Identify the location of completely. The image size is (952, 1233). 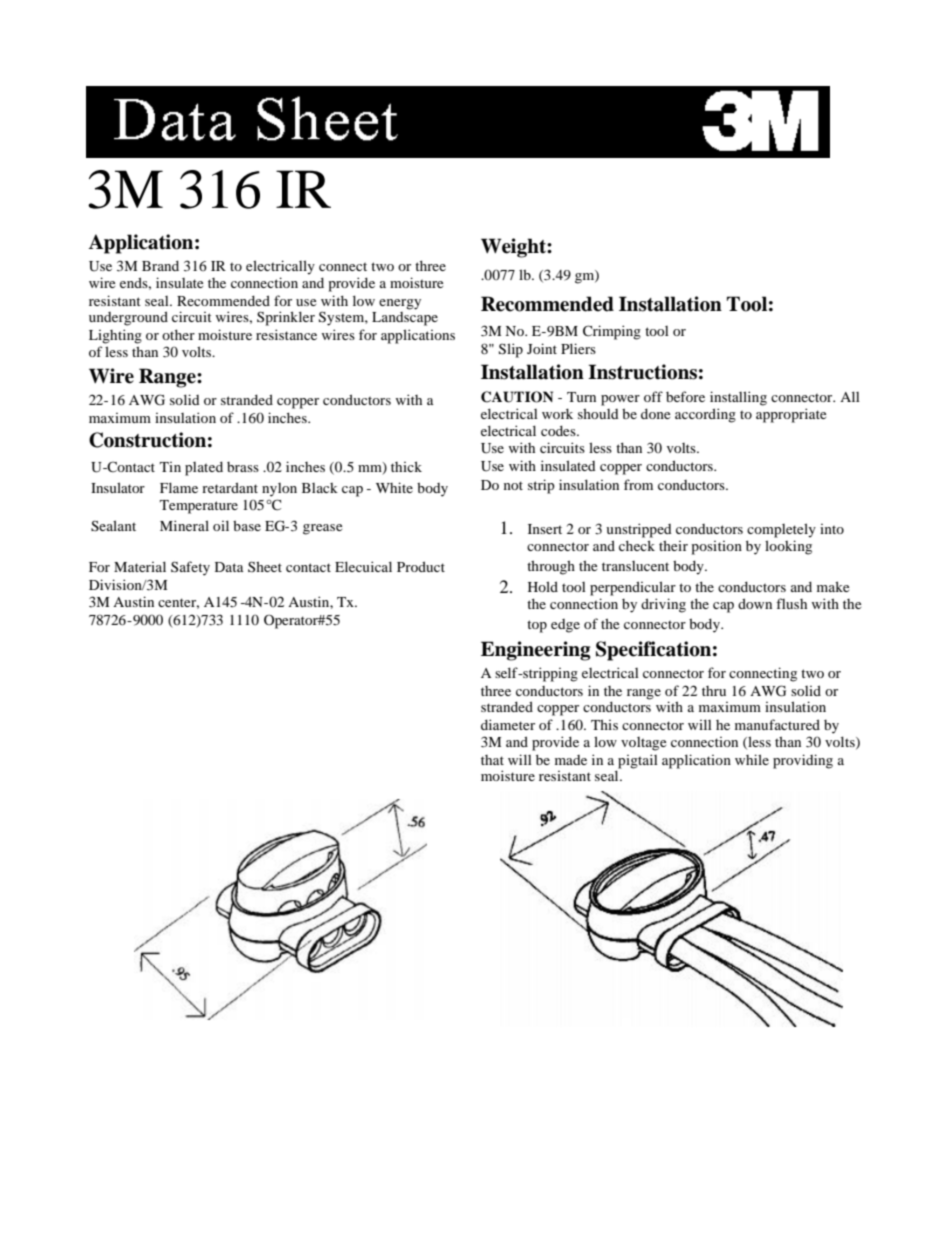
(781, 530).
